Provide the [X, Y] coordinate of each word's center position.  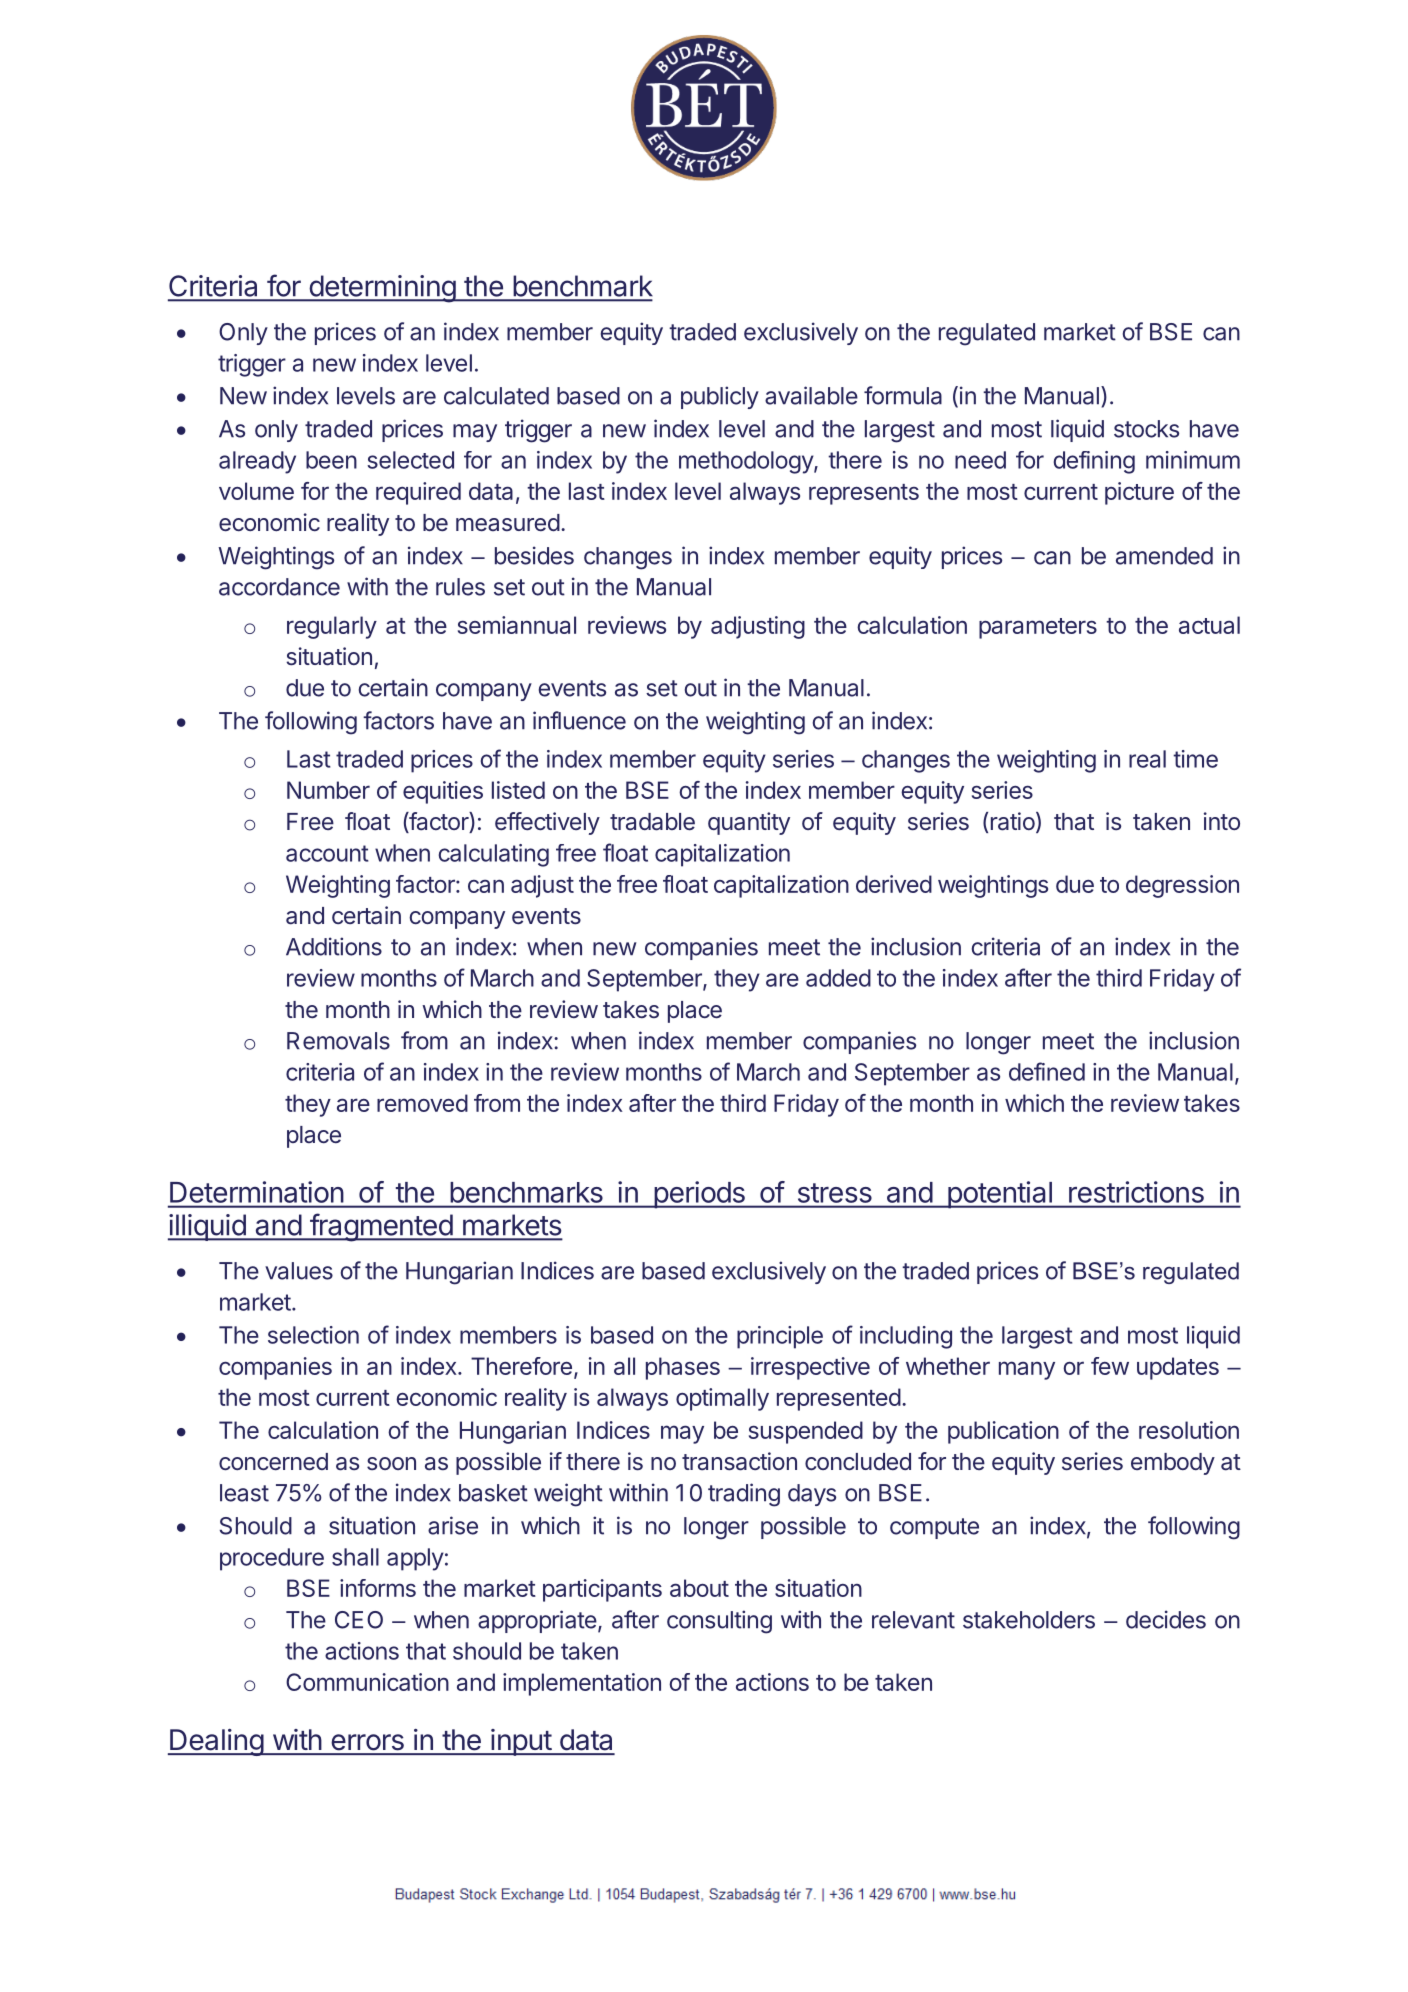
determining [382, 289]
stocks [1146, 429]
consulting [719, 1622]
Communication [367, 1682]
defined [1047, 1071]
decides [1166, 1619]
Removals [338, 1041]
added [838, 978]
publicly [720, 397]
